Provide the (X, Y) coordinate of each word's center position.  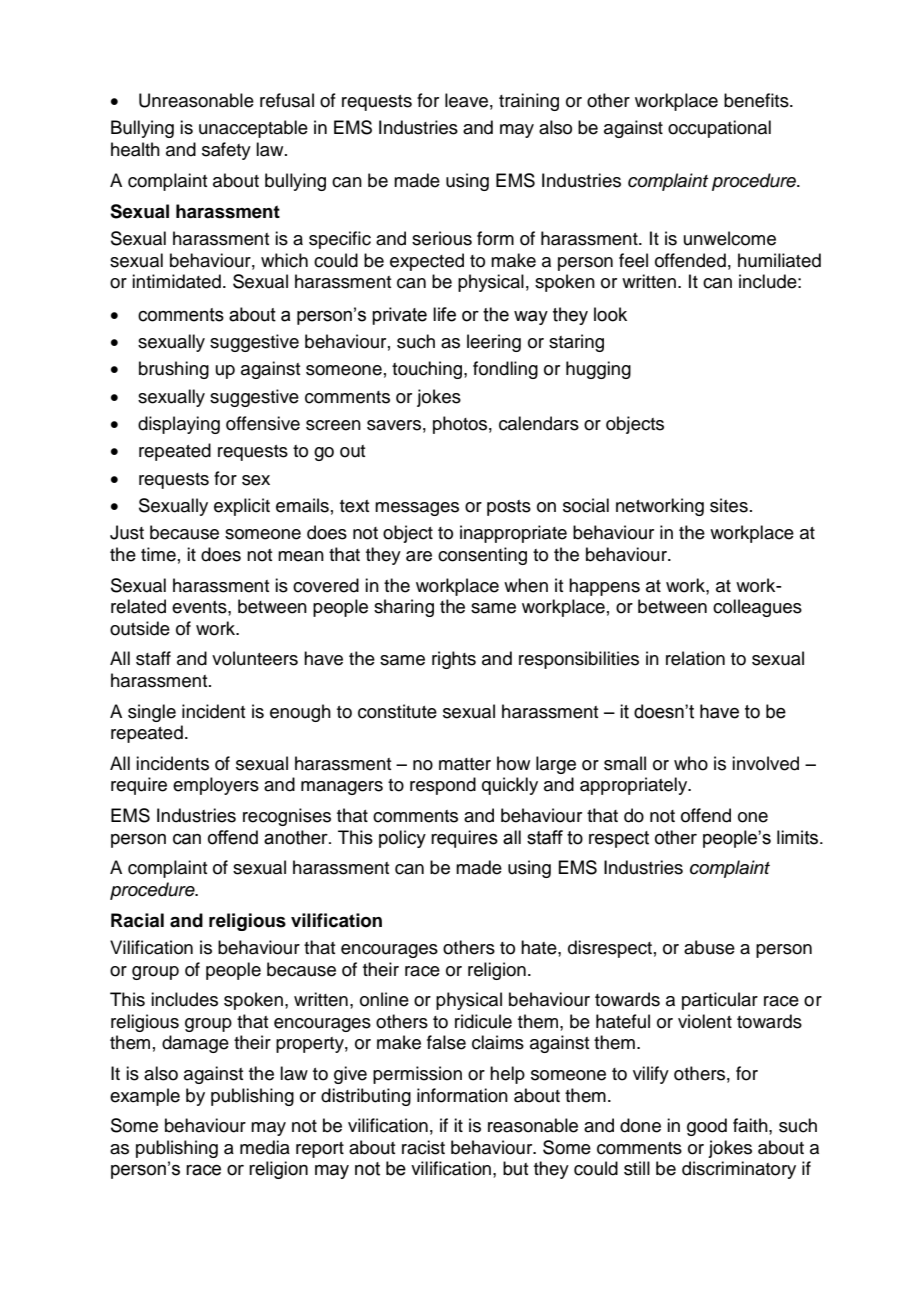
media (265, 1147)
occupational (719, 129)
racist (423, 1147)
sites (729, 505)
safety (226, 151)
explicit (242, 507)
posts (509, 508)
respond (443, 786)
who (691, 763)
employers (216, 786)
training (529, 102)
